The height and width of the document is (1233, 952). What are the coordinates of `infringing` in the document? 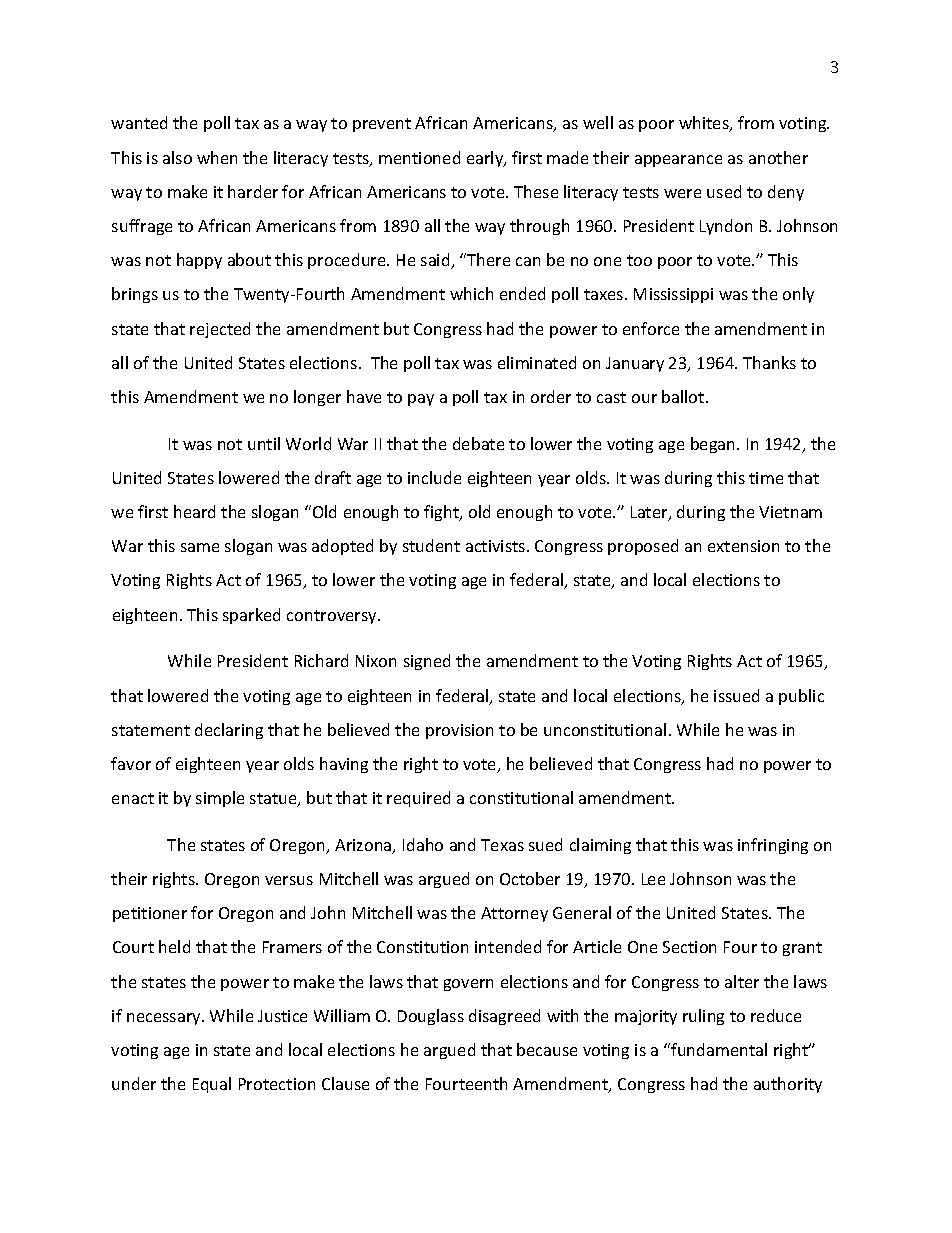 It's located at (773, 846).
